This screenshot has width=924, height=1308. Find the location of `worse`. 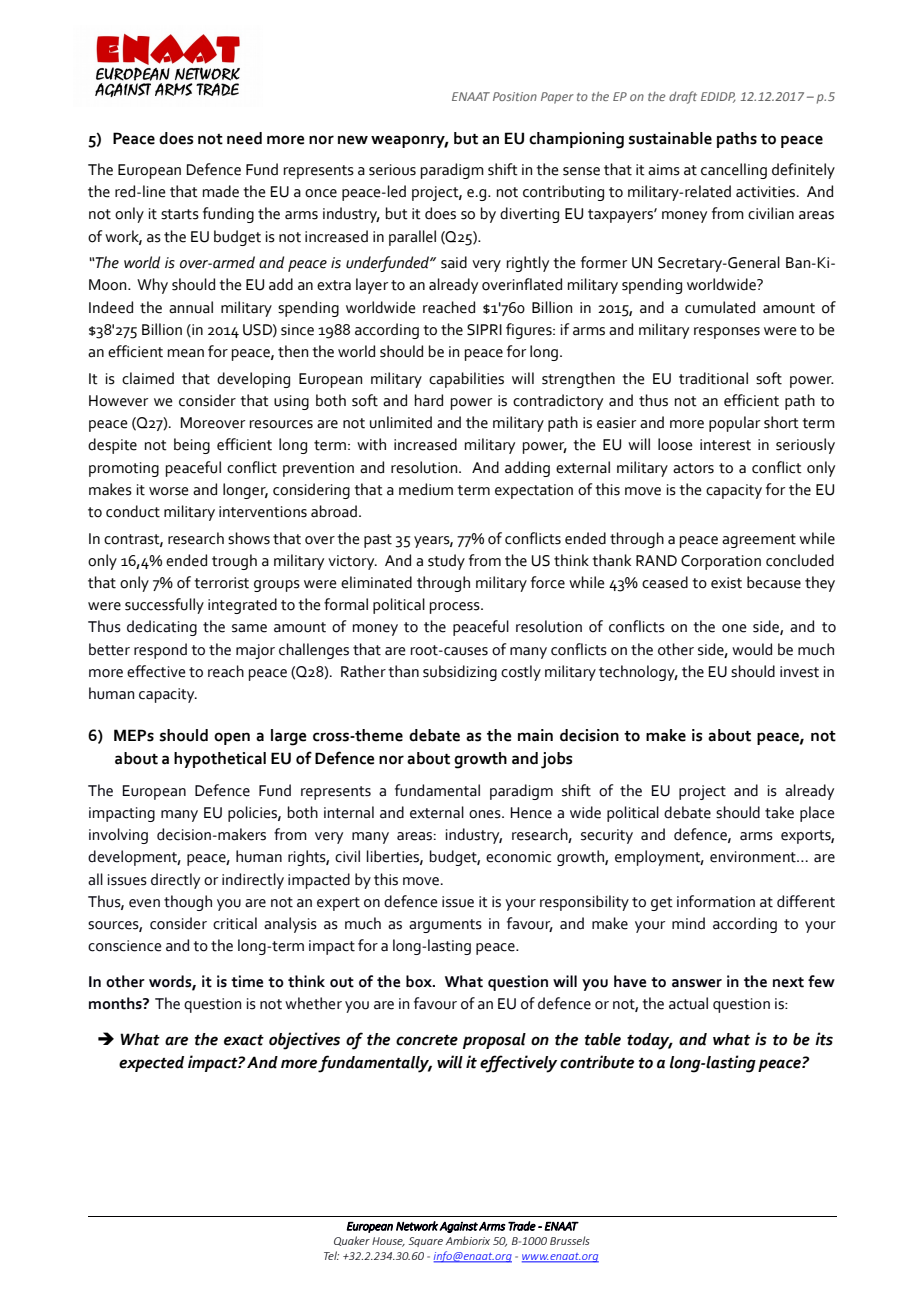

worse is located at coordinates (169, 491).
